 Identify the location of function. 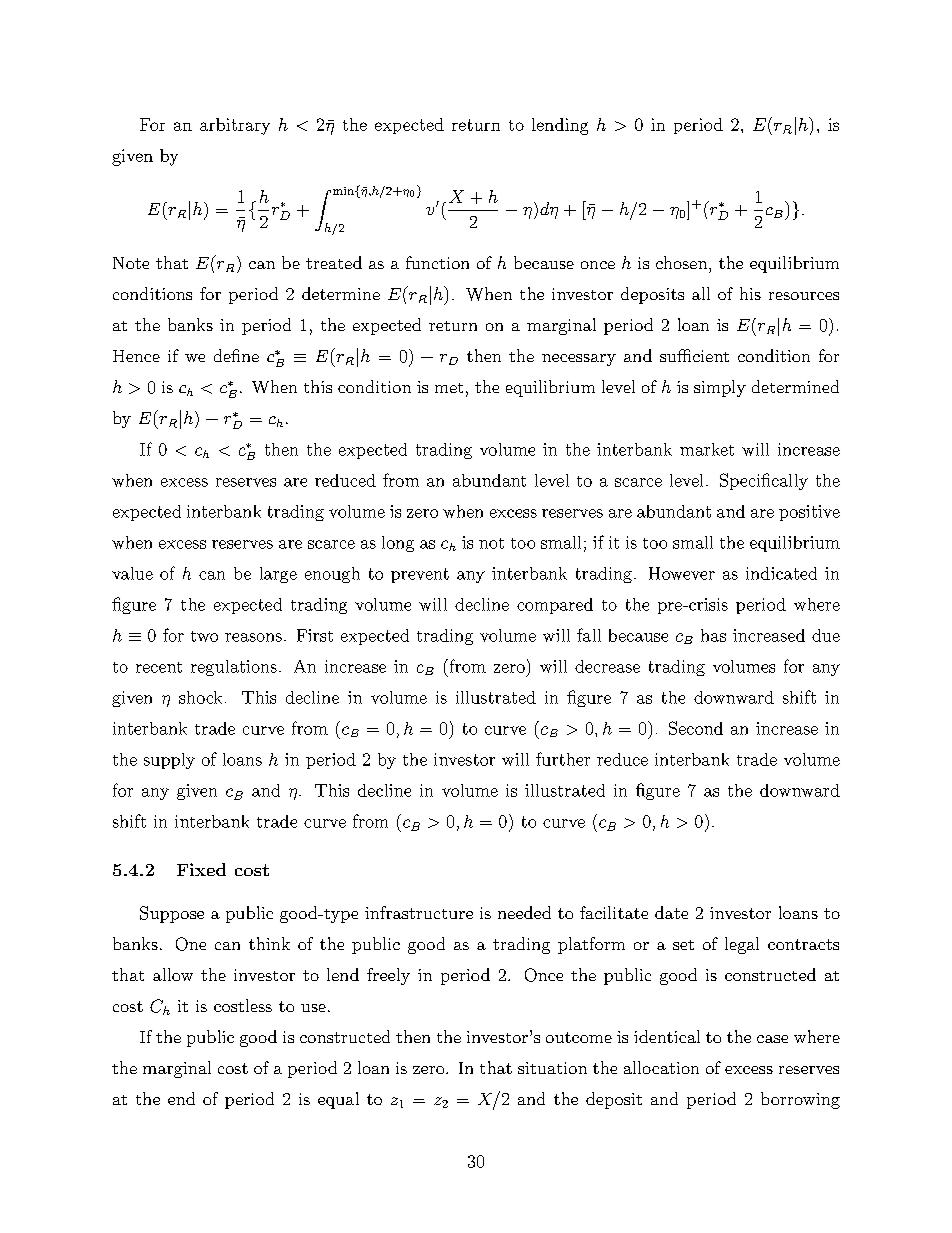
(437, 262).
